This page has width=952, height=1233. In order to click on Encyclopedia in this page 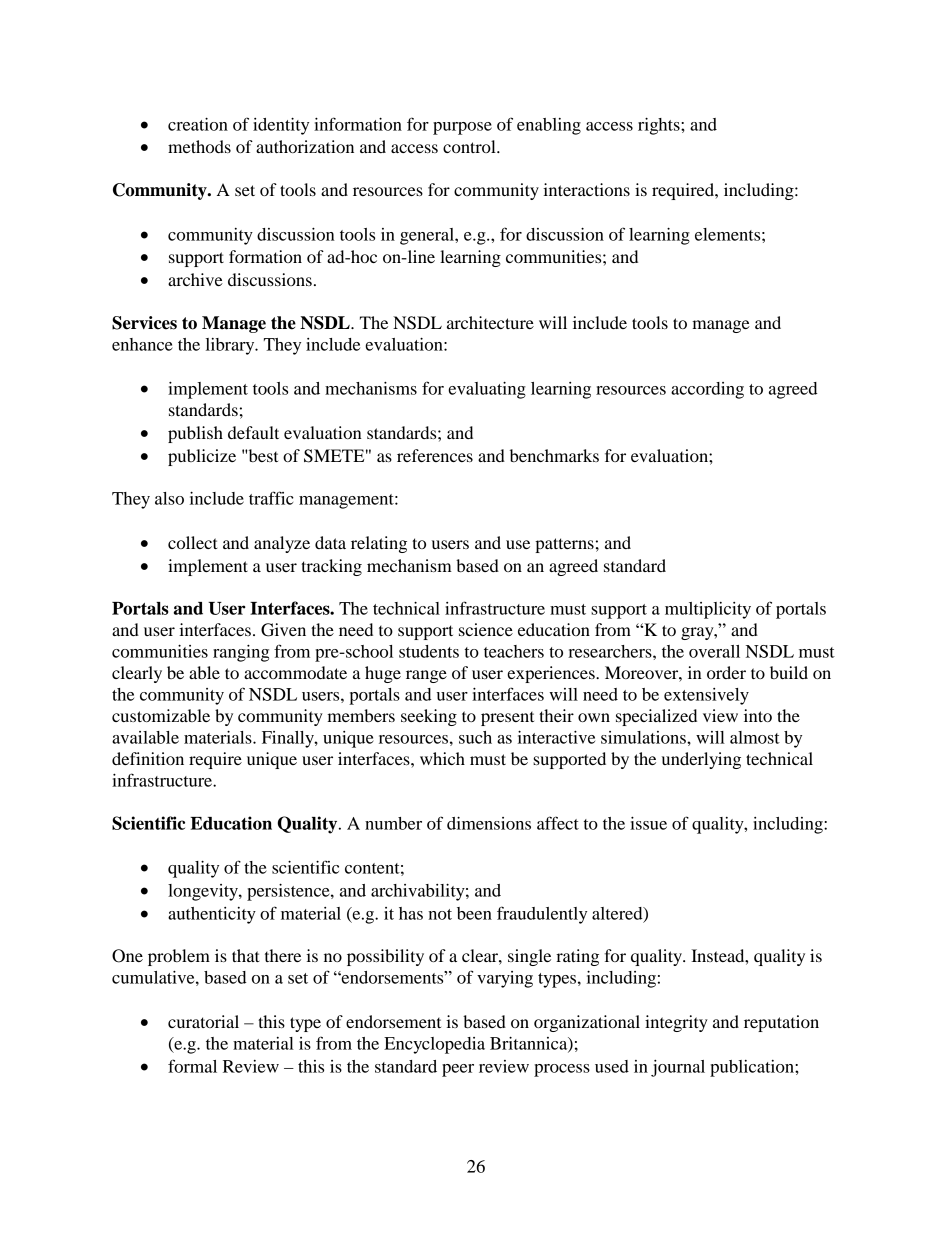, I will do `click(434, 1045)`.
